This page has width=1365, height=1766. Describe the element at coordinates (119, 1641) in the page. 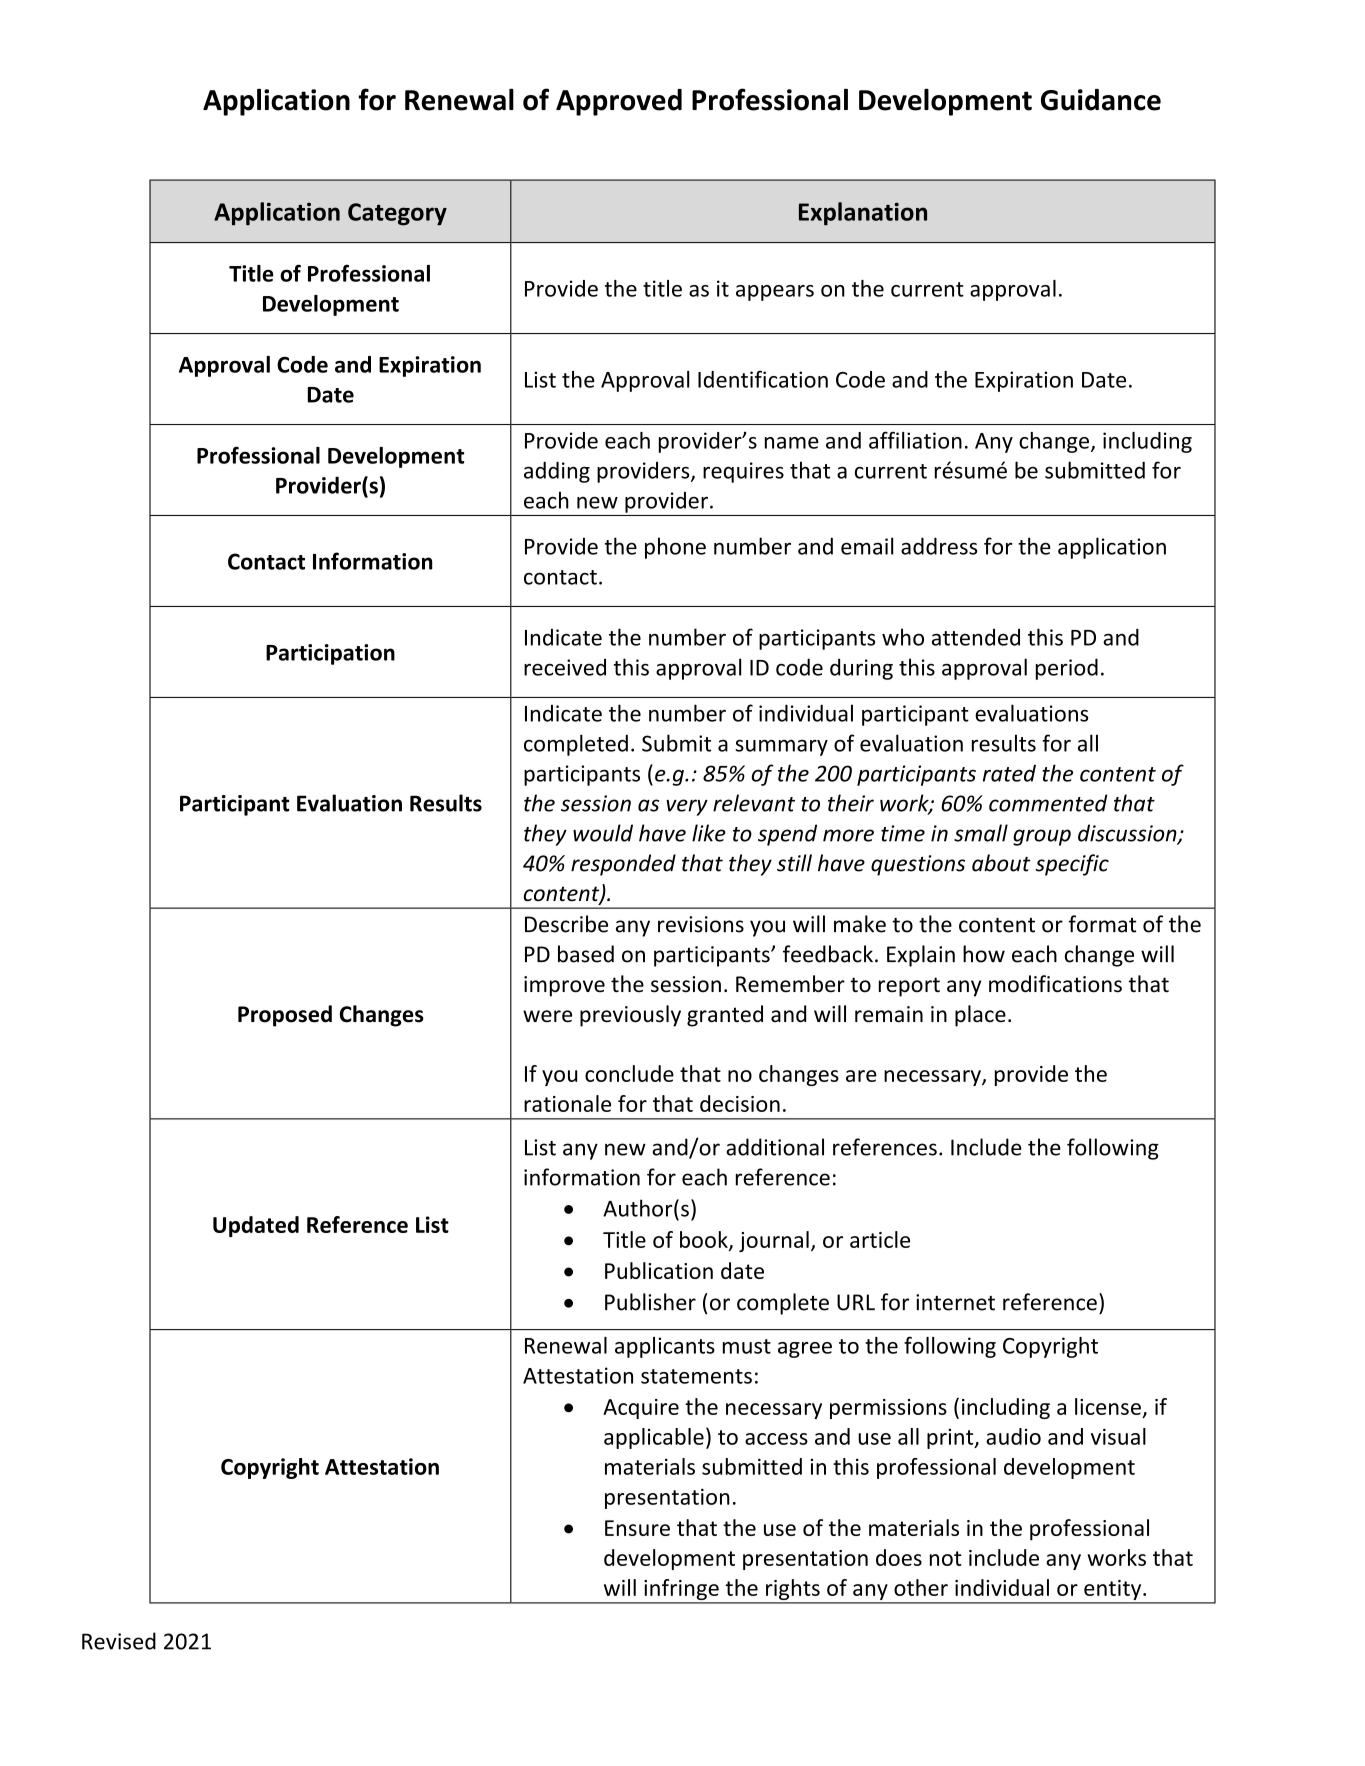

I see `Revised` at that location.
